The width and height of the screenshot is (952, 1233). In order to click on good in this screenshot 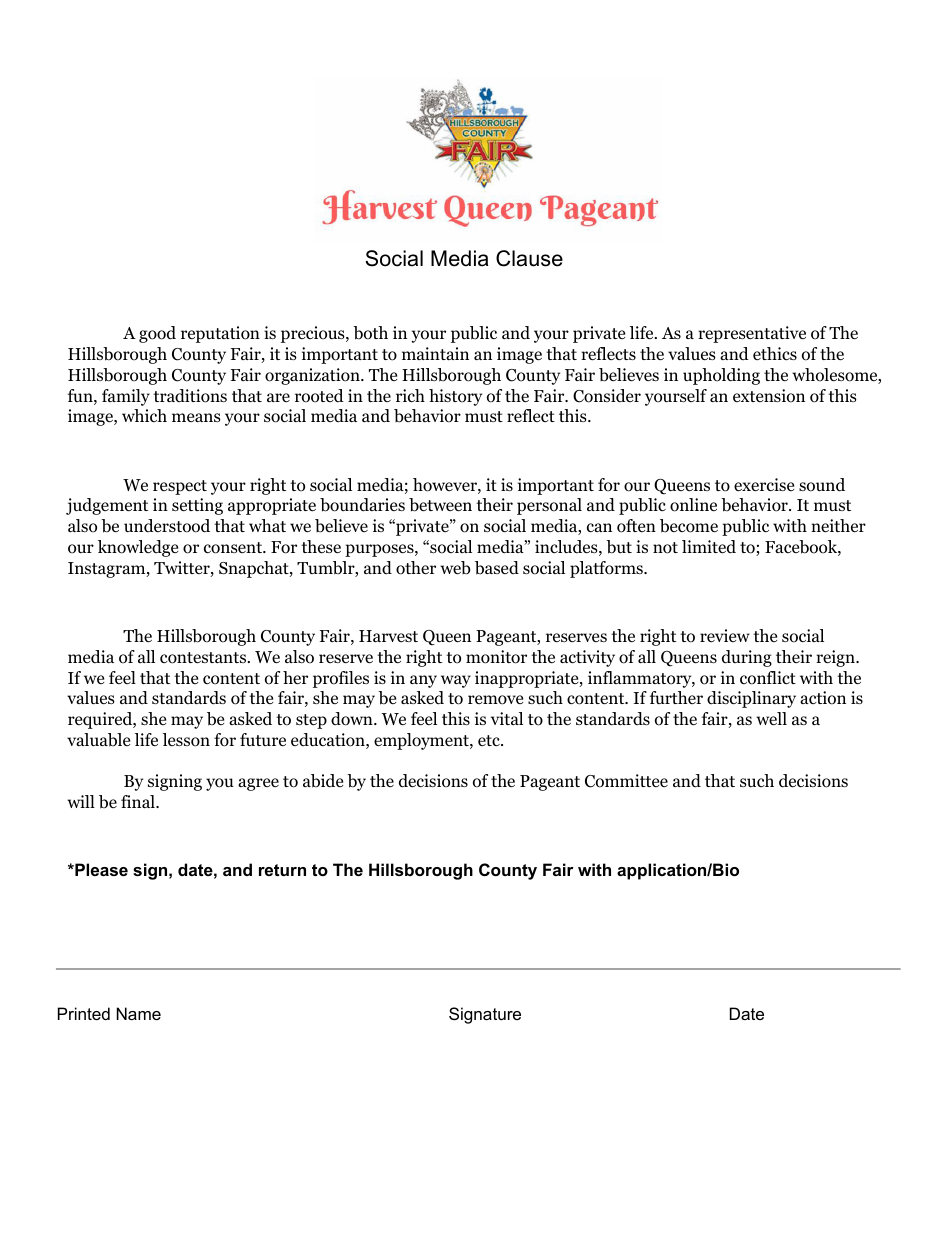, I will do `click(157, 334)`.
